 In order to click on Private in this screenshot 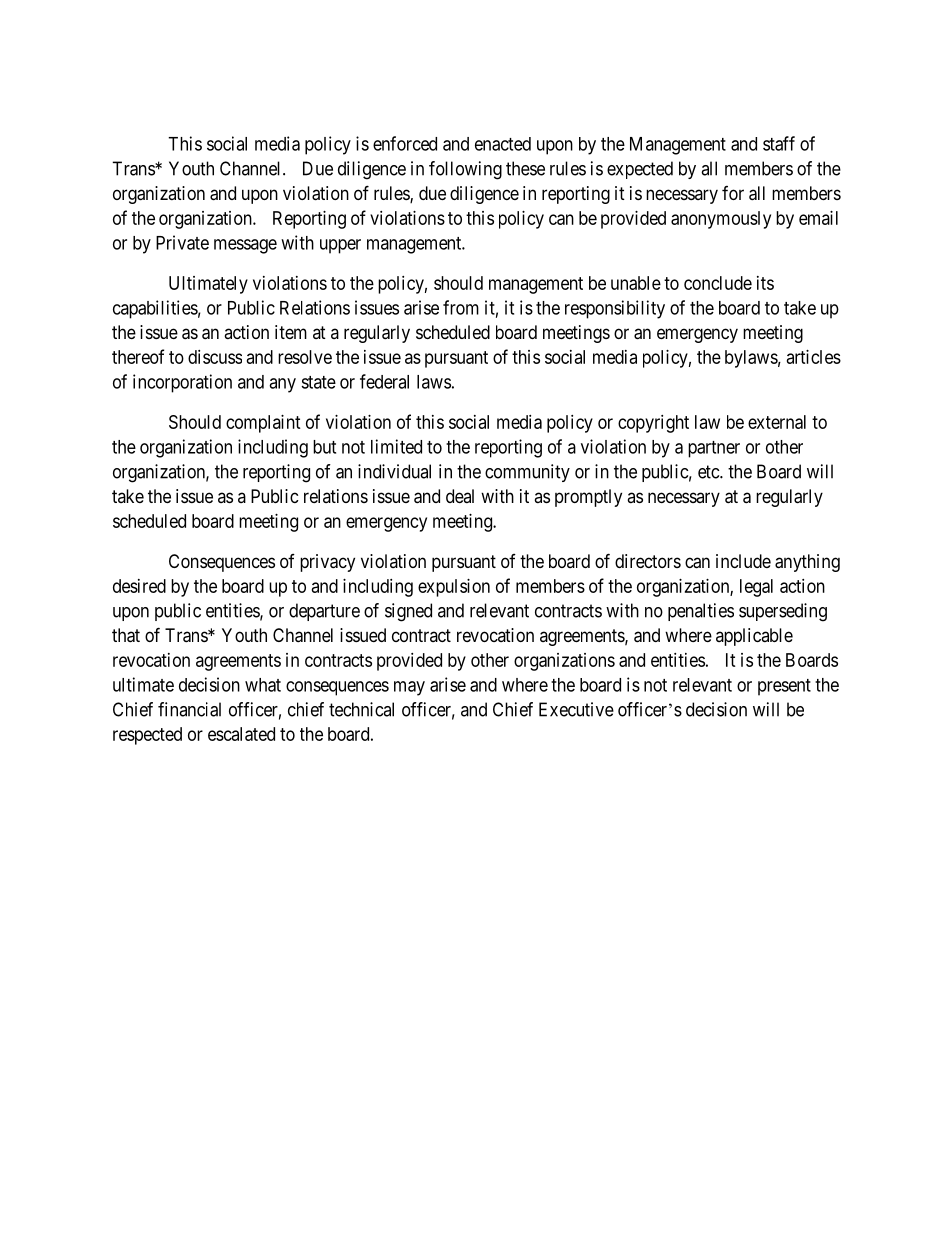, I will do `click(182, 242)`.
